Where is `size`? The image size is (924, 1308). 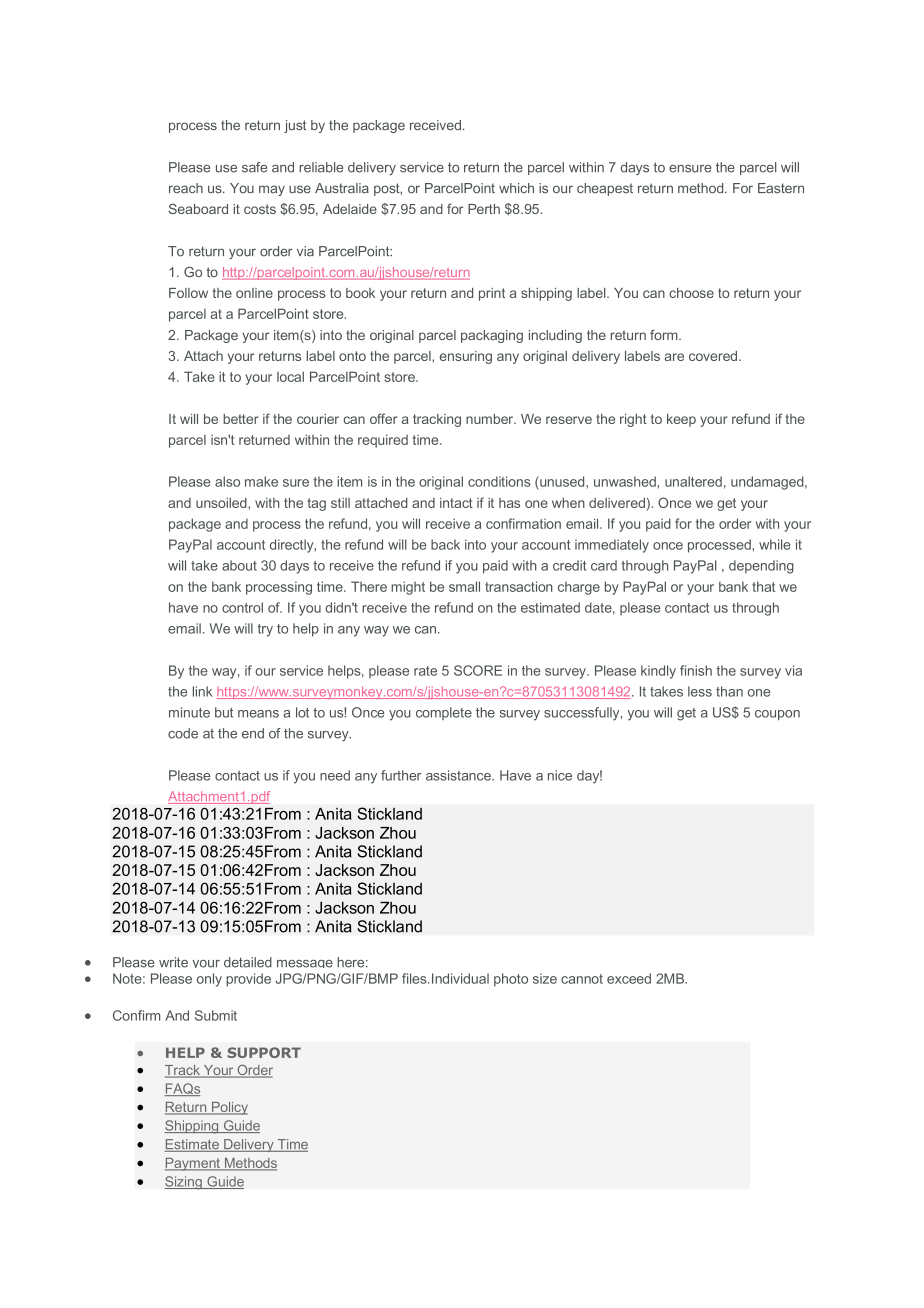 size is located at coordinates (545, 978).
